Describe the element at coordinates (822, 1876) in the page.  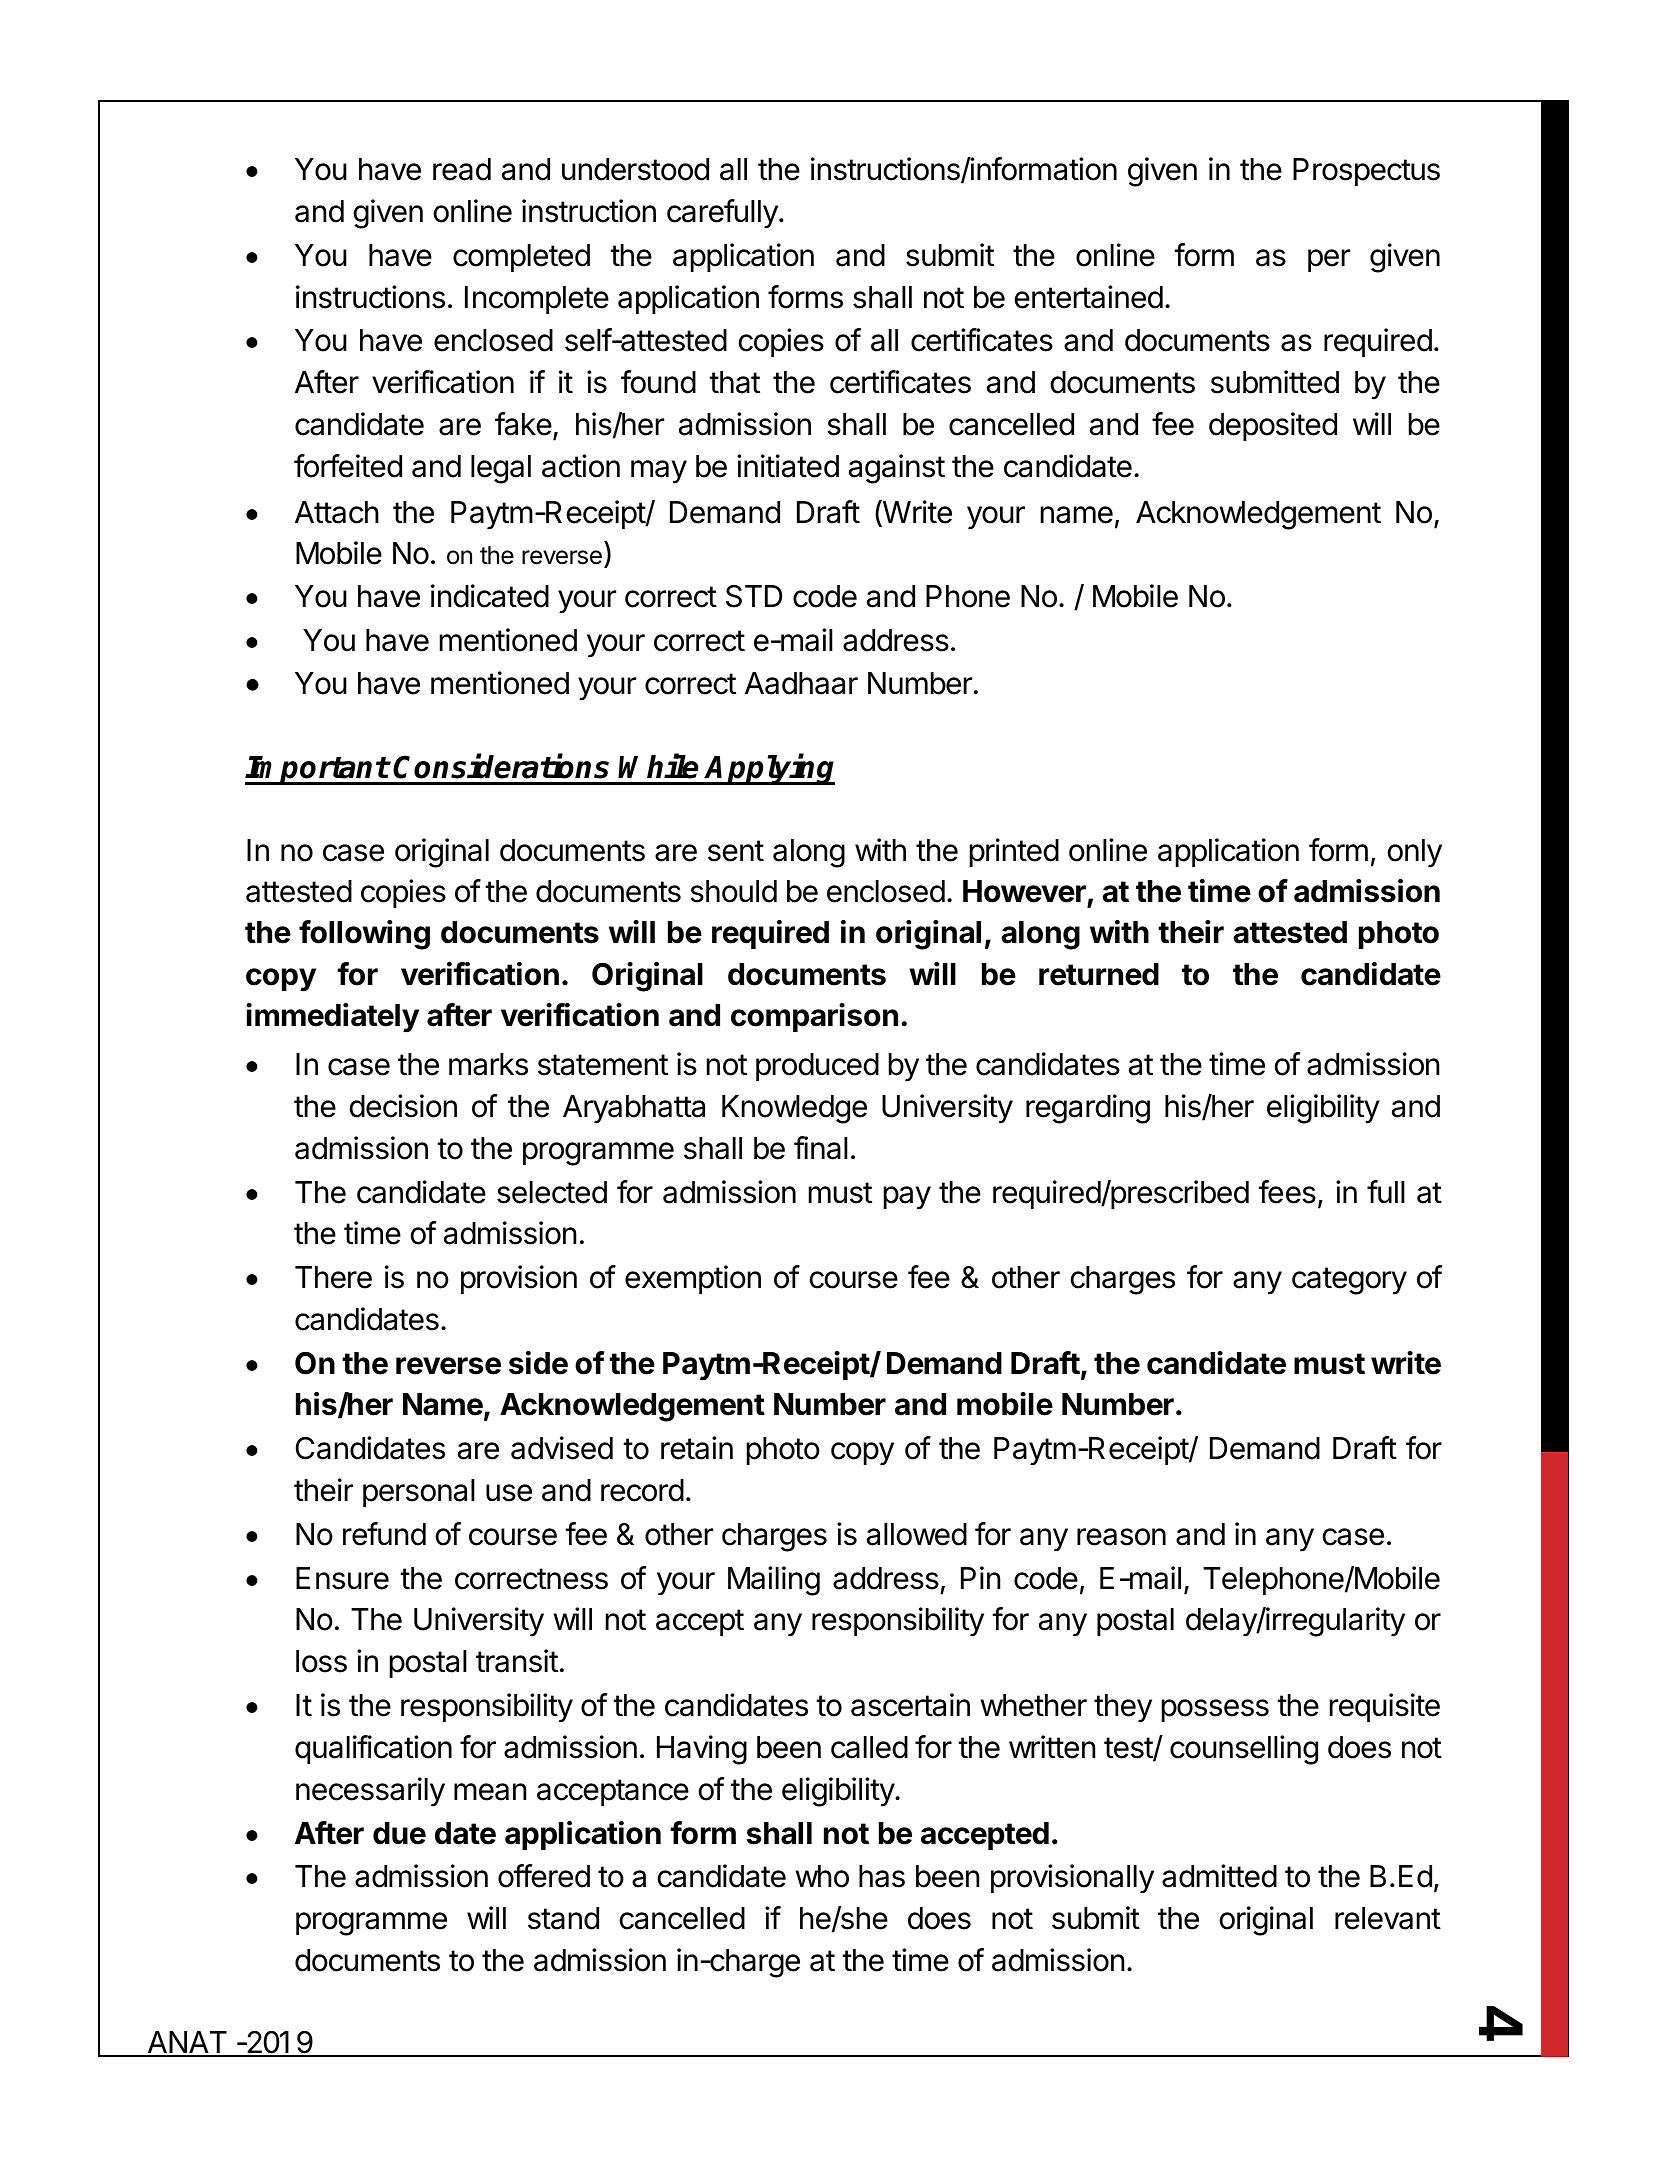
I see `who` at that location.
